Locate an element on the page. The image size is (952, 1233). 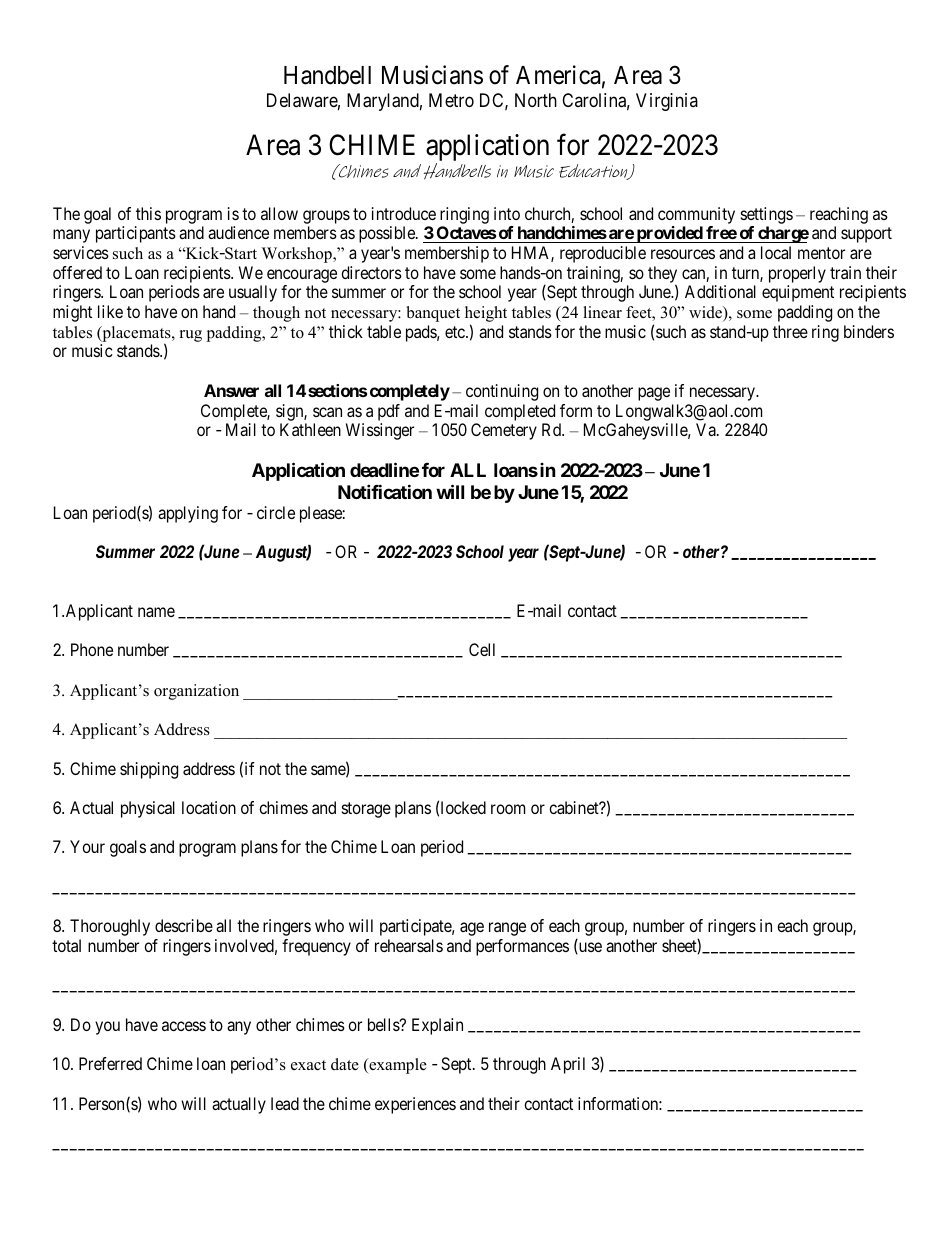
this is located at coordinates (148, 213).
